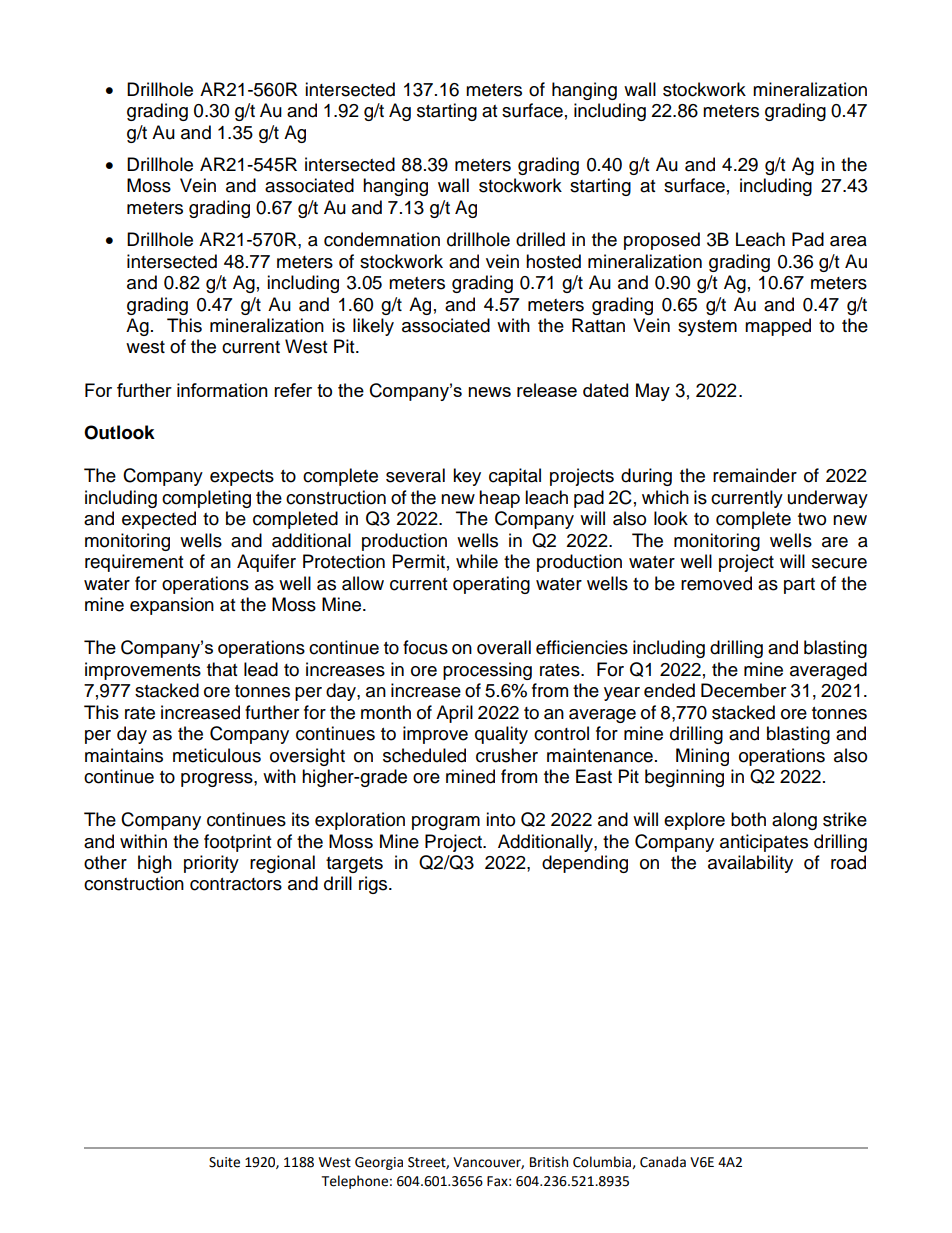  Describe the element at coordinates (382, 239) in the screenshot. I see `condemnation` at that location.
